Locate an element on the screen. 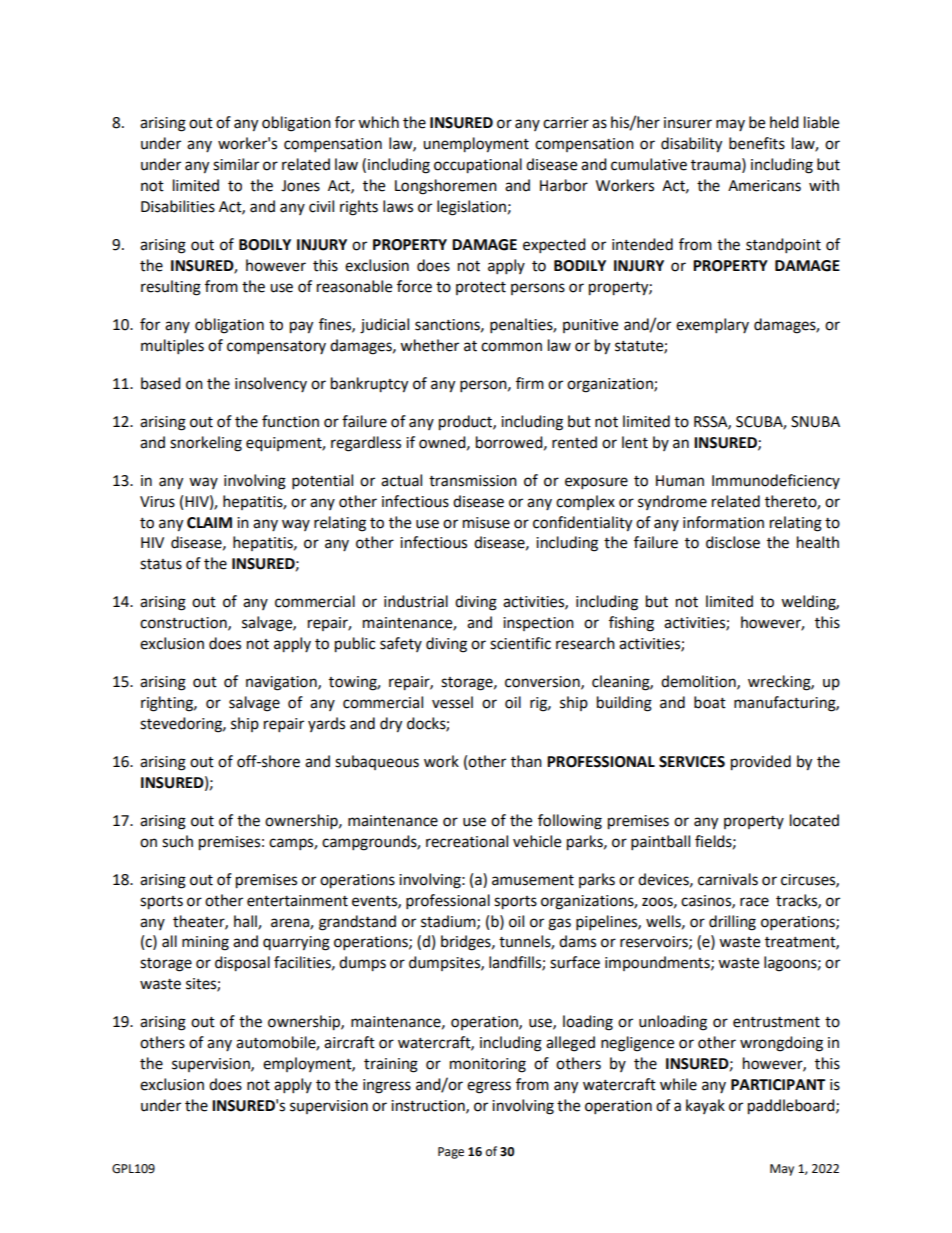  than is located at coordinates (526, 761).
